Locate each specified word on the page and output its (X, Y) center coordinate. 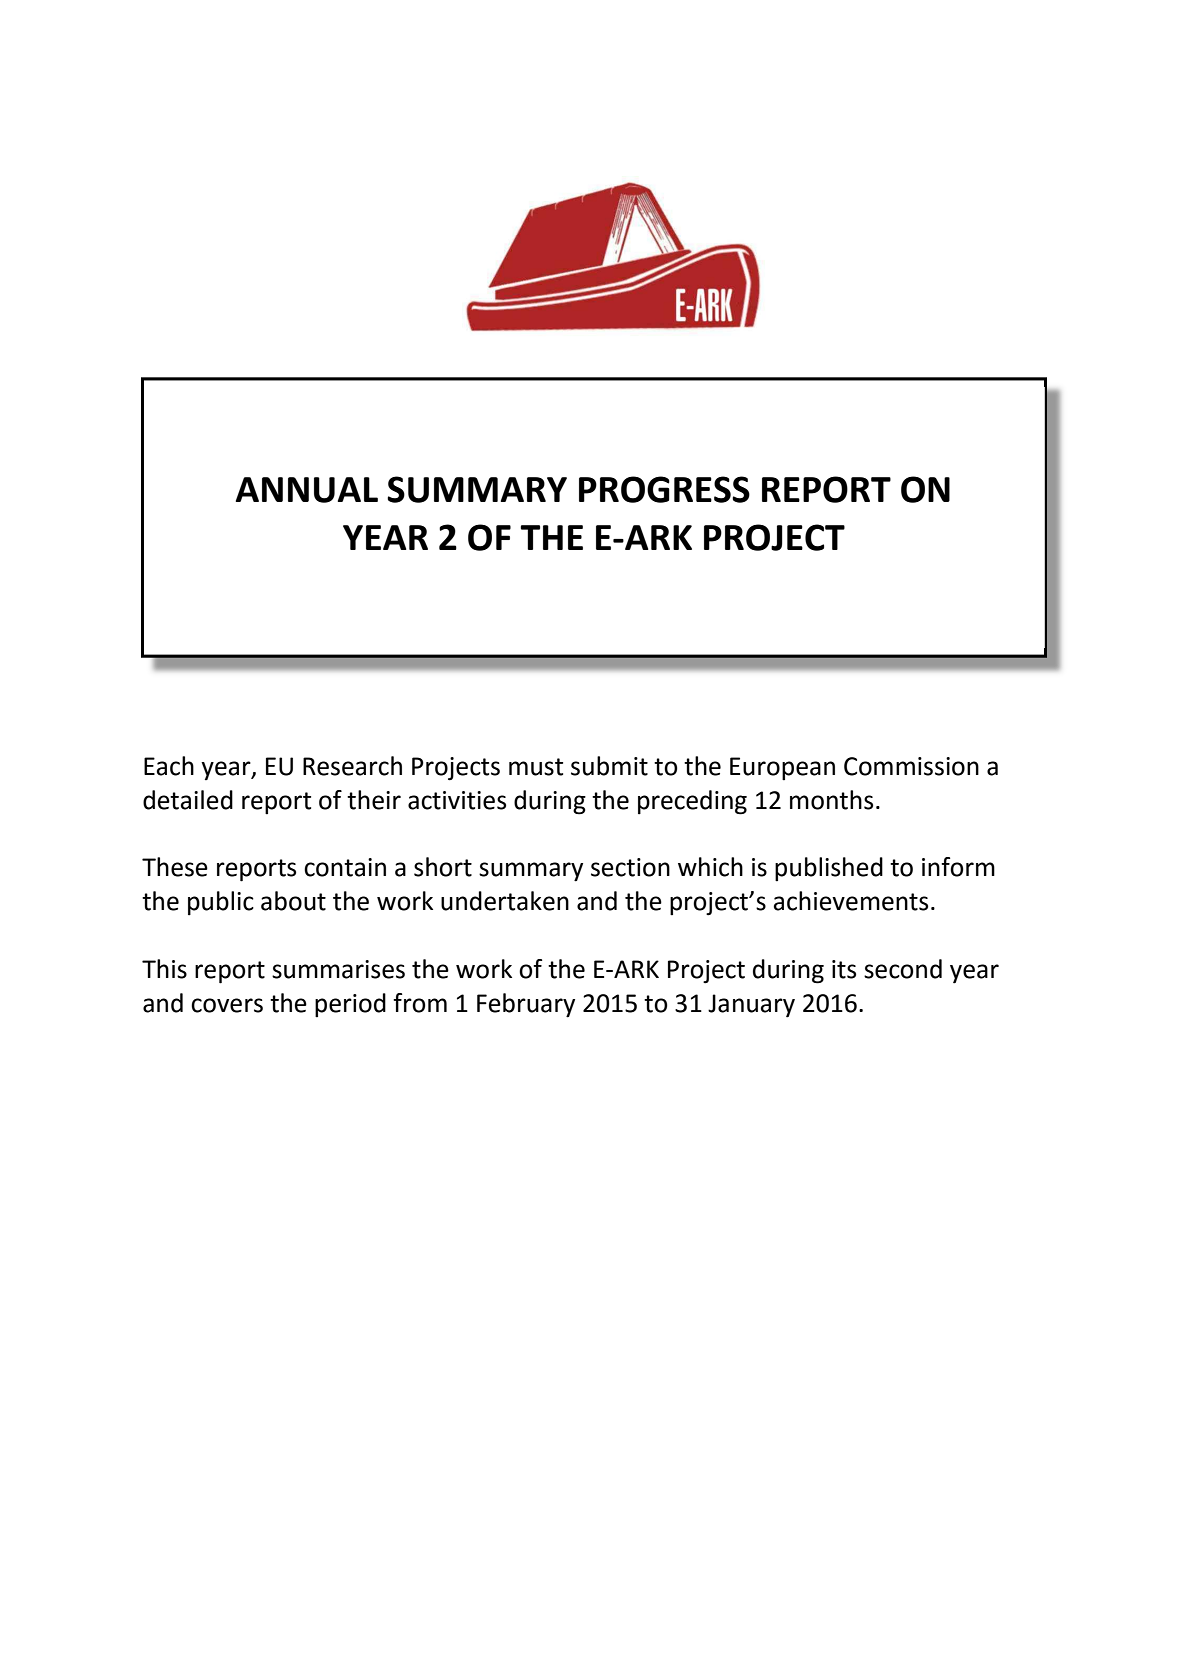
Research (352, 766)
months (831, 800)
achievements (851, 901)
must (536, 767)
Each (169, 766)
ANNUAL (307, 490)
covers (227, 1005)
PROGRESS (664, 489)
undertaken (505, 901)
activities (457, 800)
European (782, 769)
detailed (188, 800)
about (293, 901)
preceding (692, 802)
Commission (911, 766)
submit (609, 766)
